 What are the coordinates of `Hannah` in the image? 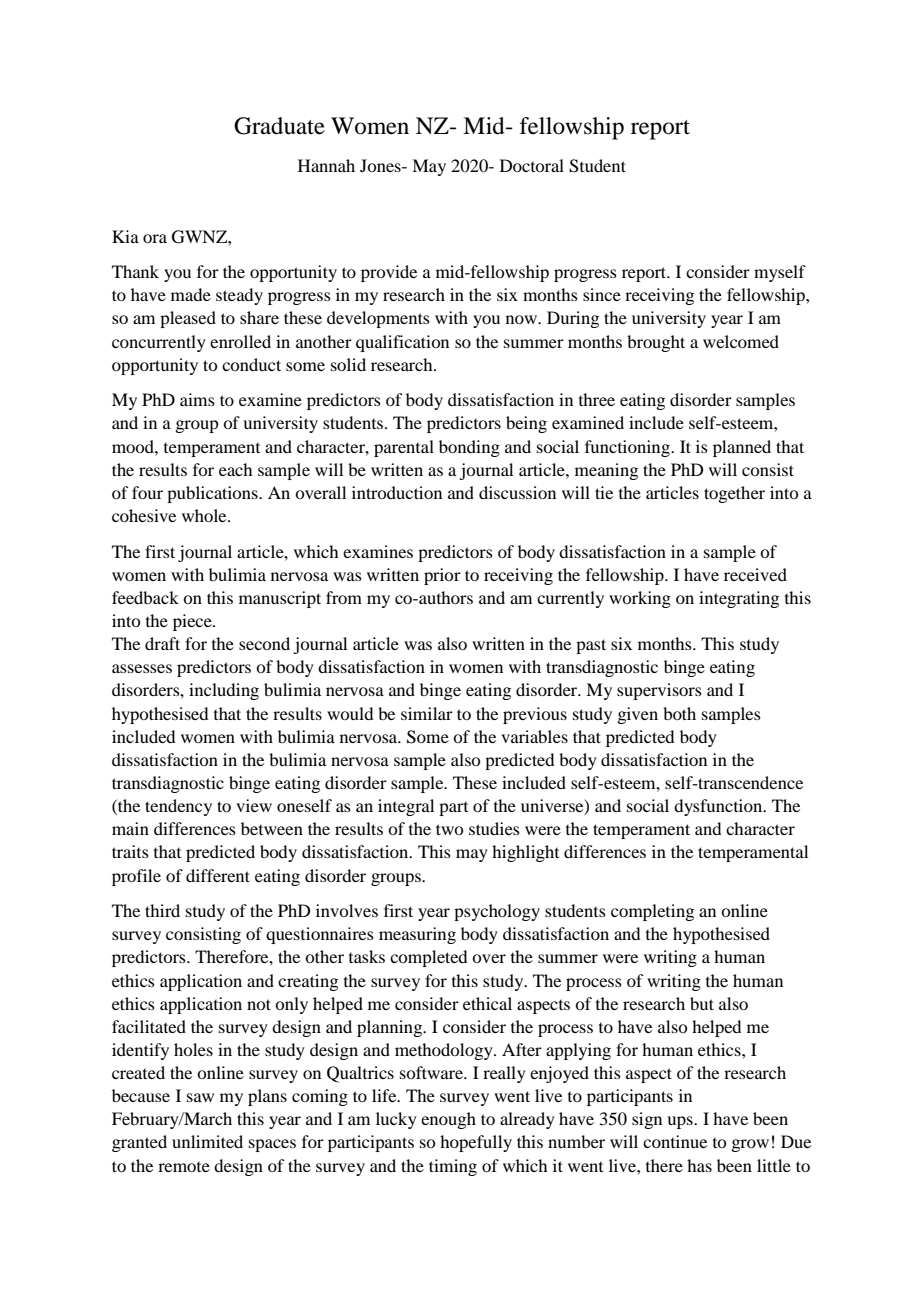 It's located at (326, 165).
